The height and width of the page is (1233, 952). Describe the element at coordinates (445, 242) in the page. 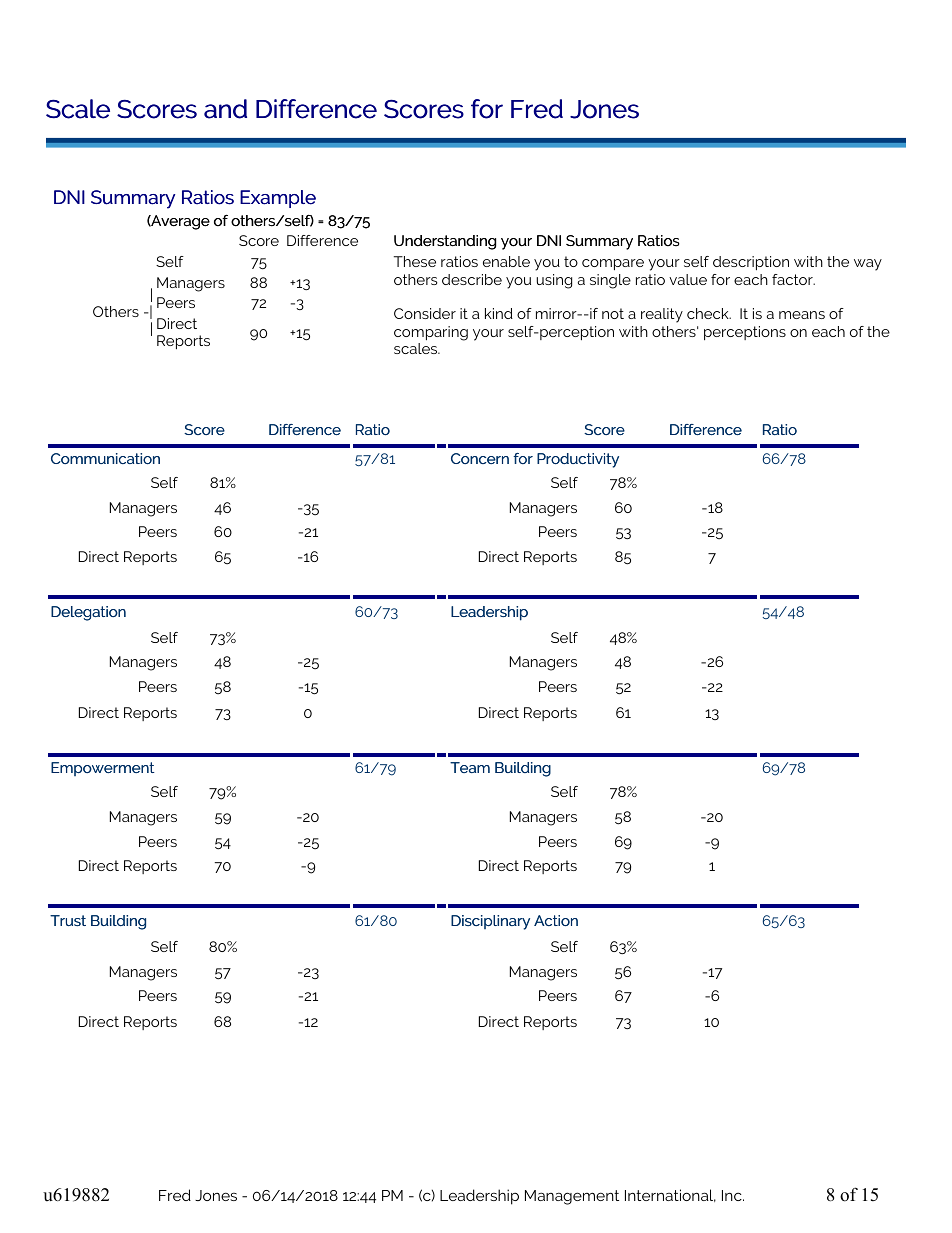

I see `Understanding` at that location.
